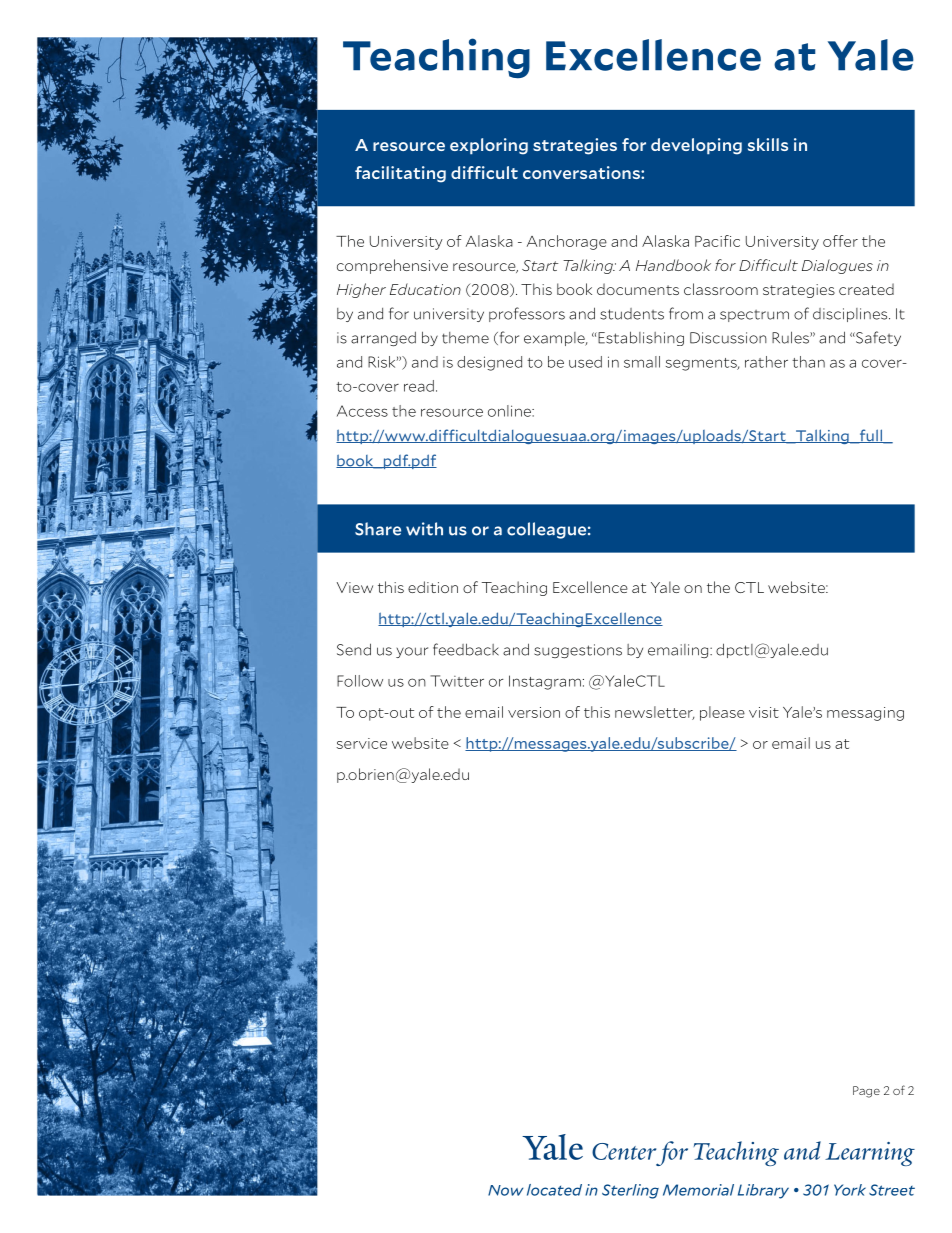  Describe the element at coordinates (764, 712) in the screenshot. I see `visit` at that location.
